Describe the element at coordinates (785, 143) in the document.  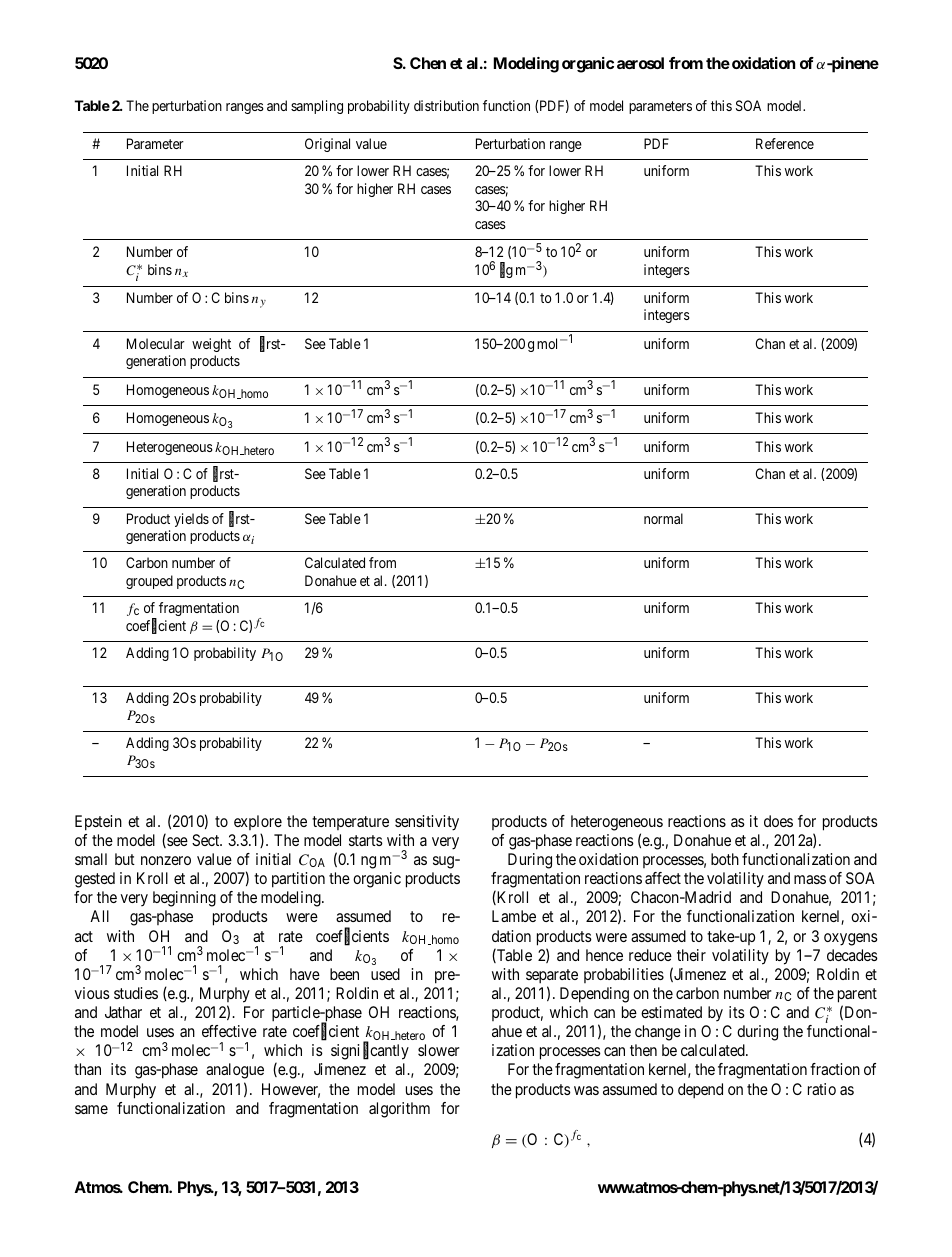
I see `Reference` at that location.
